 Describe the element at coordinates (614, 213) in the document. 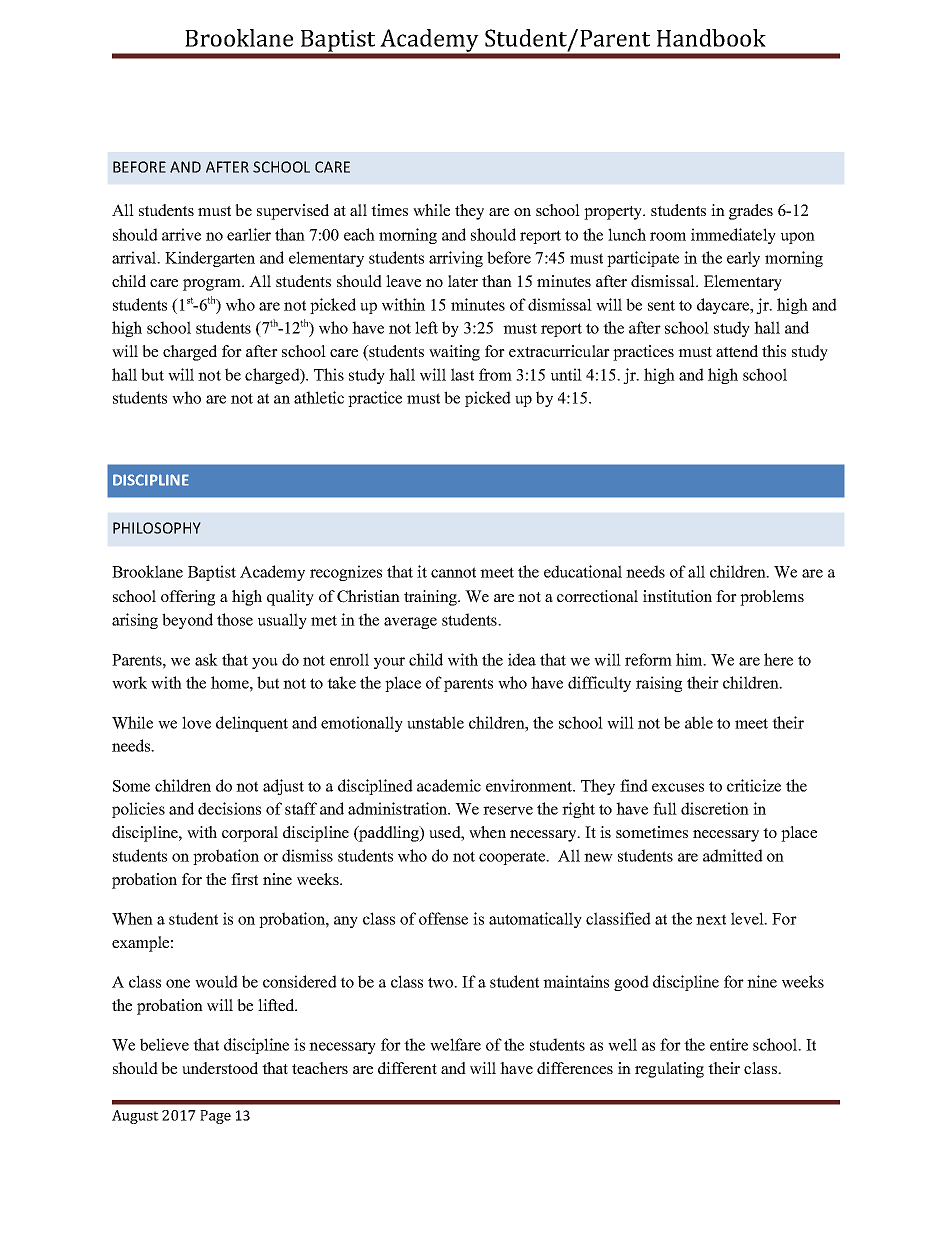

I see `property` at that location.
